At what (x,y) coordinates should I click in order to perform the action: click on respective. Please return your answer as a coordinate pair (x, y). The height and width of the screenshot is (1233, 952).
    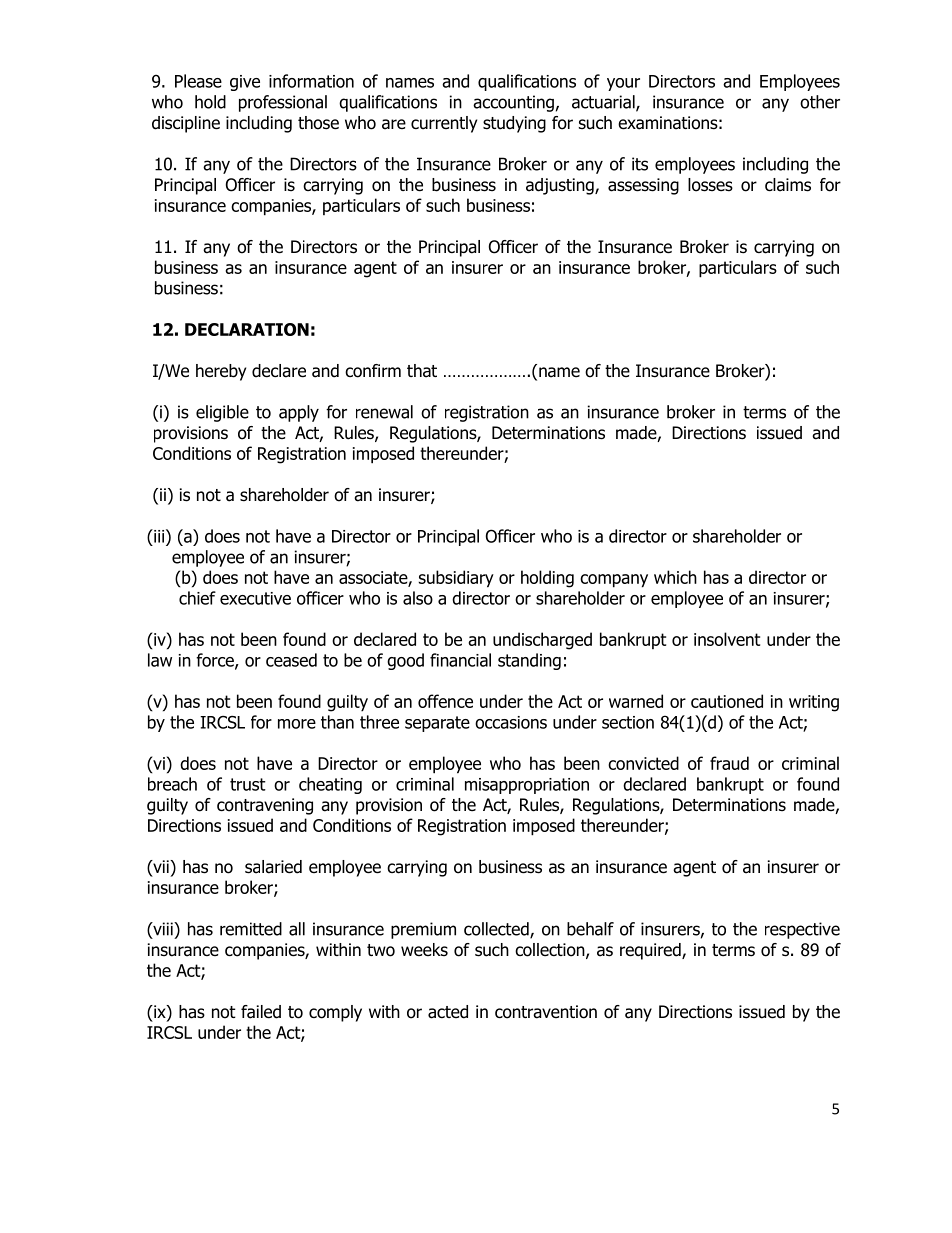
    Looking at the image, I should click on (802, 930).
